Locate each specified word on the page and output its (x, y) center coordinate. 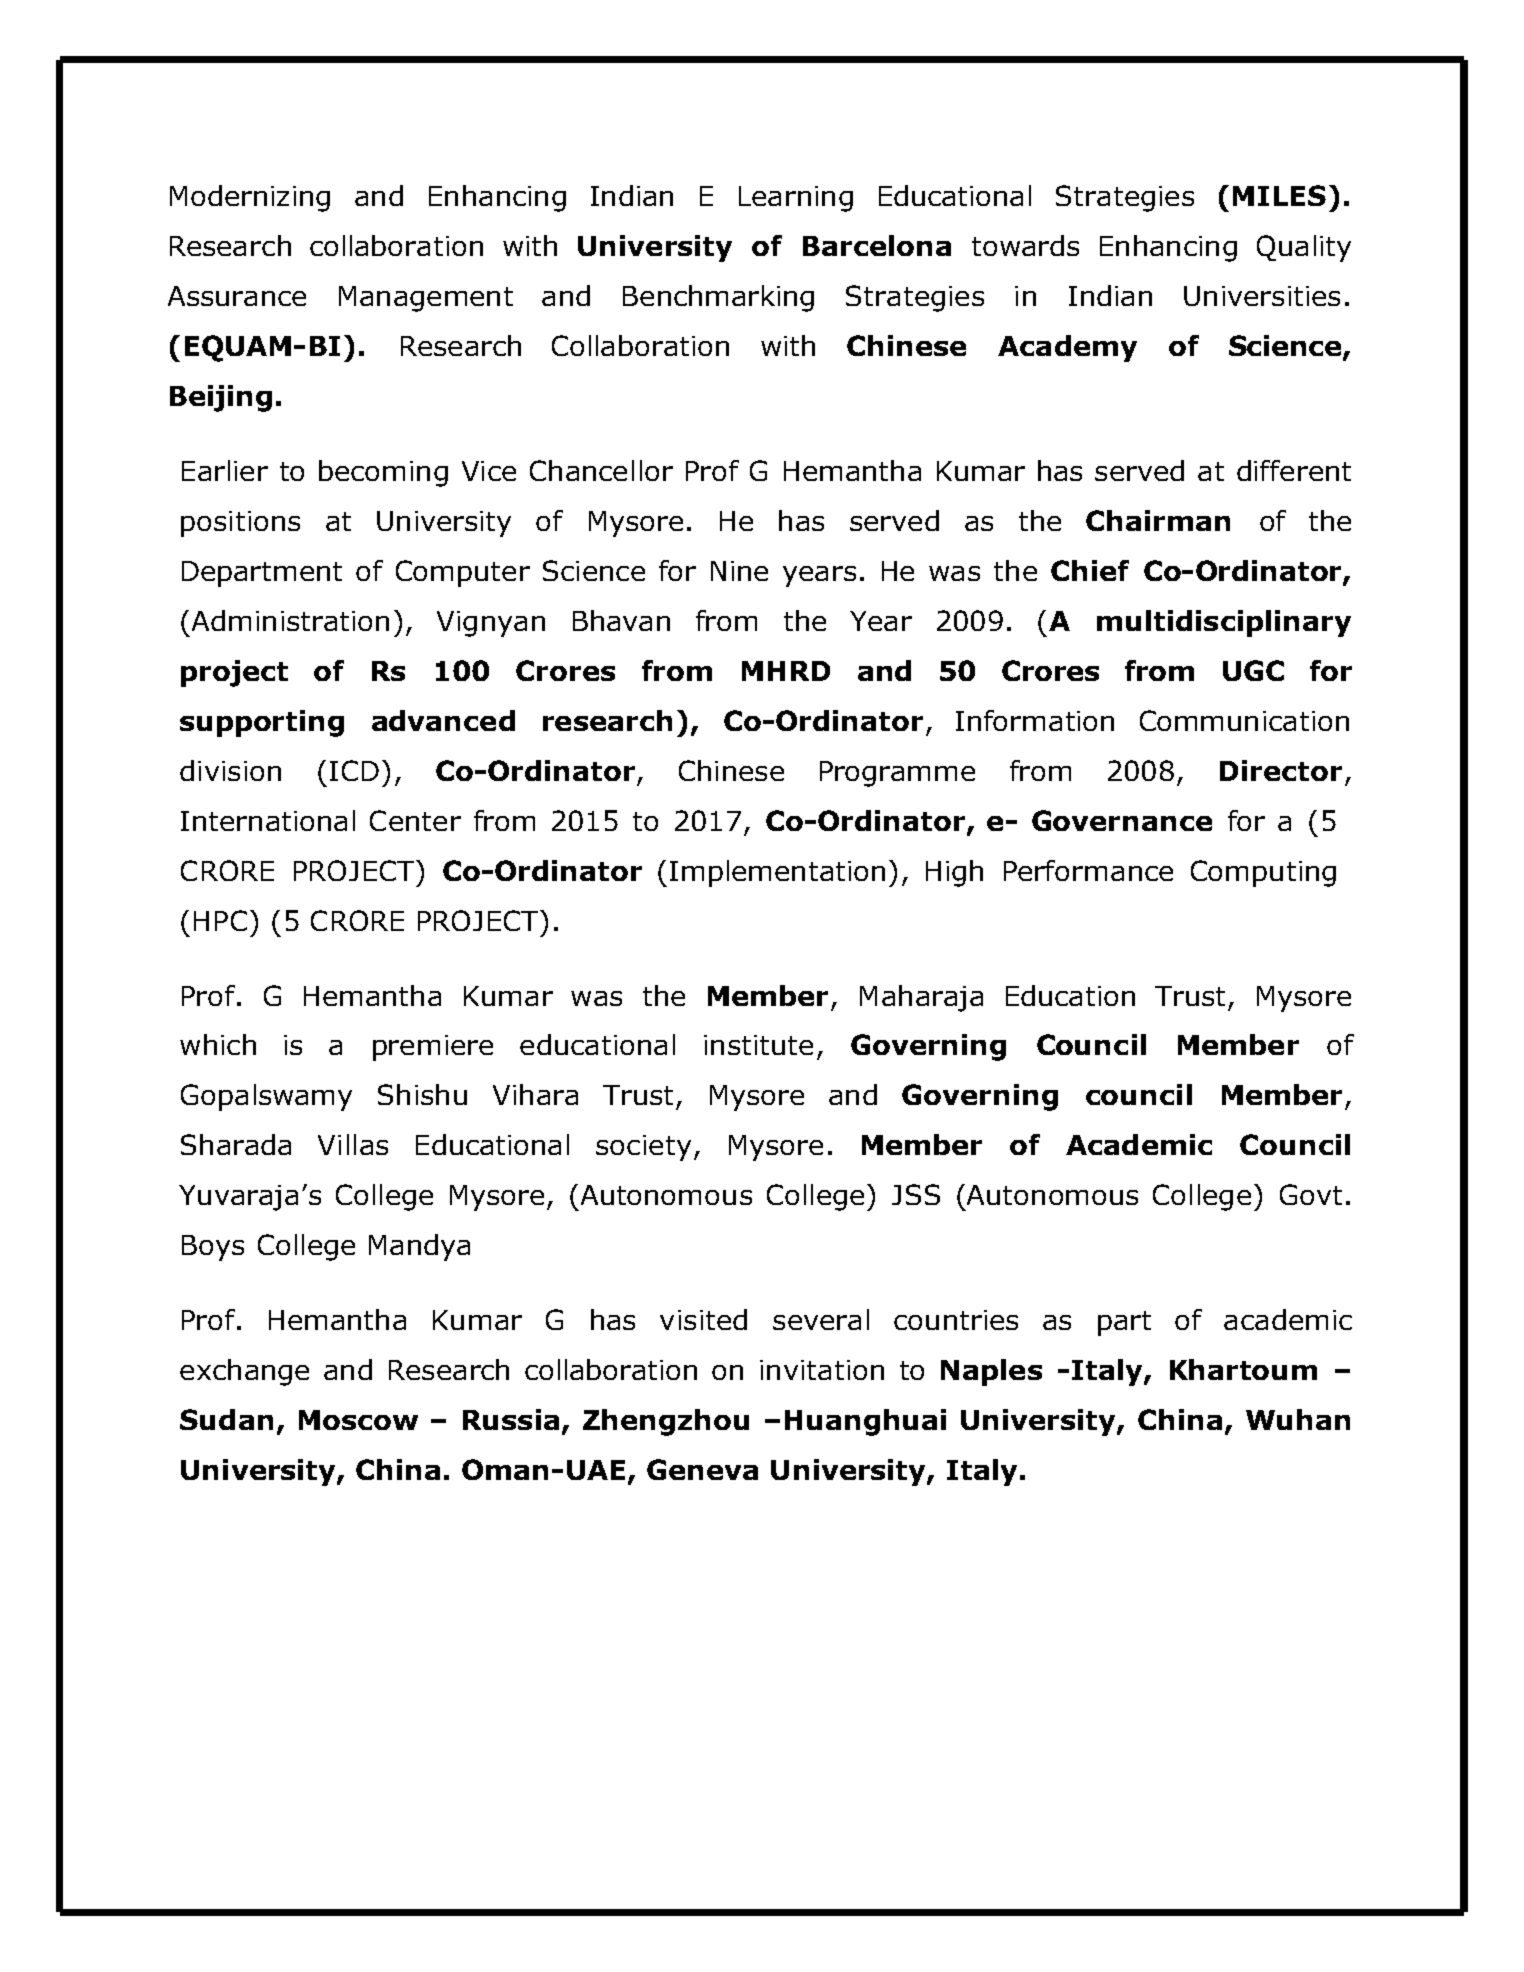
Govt (1311, 1194)
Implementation (777, 873)
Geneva (702, 1469)
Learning (796, 199)
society (643, 1148)
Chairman (1158, 520)
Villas (353, 1144)
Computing (1263, 873)
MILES (1279, 195)
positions (240, 524)
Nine (739, 571)
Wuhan (1298, 1419)
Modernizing (250, 198)
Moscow (358, 1420)
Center (415, 820)
